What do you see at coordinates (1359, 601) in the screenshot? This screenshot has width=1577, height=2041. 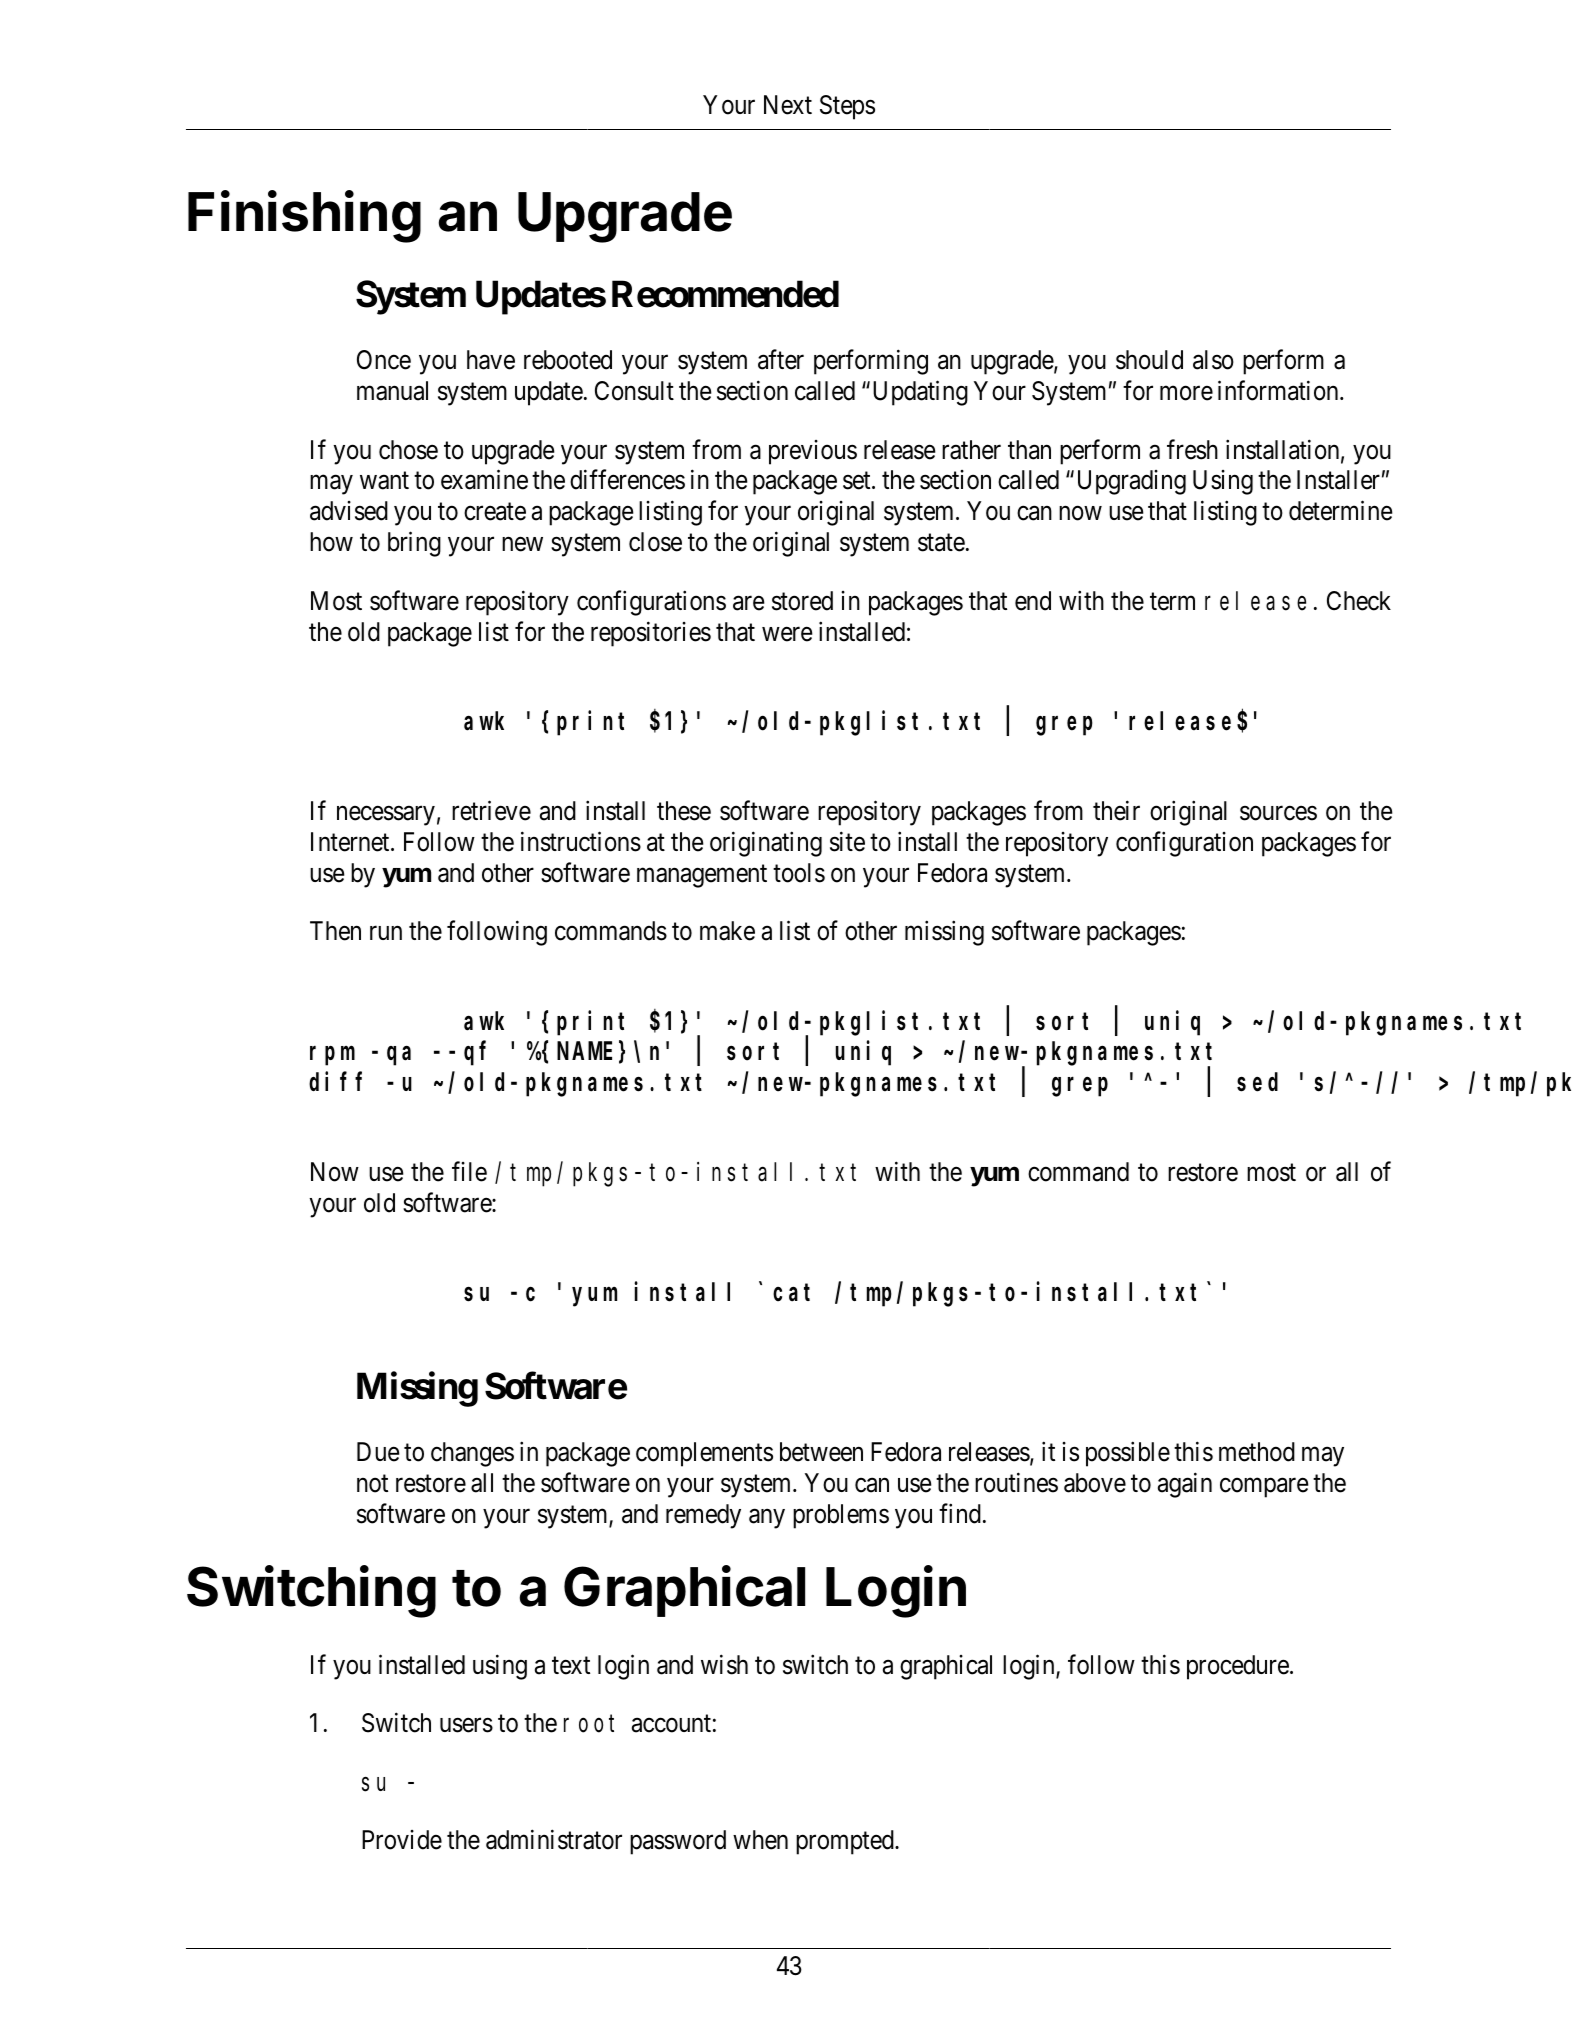 I see `Check` at bounding box center [1359, 601].
